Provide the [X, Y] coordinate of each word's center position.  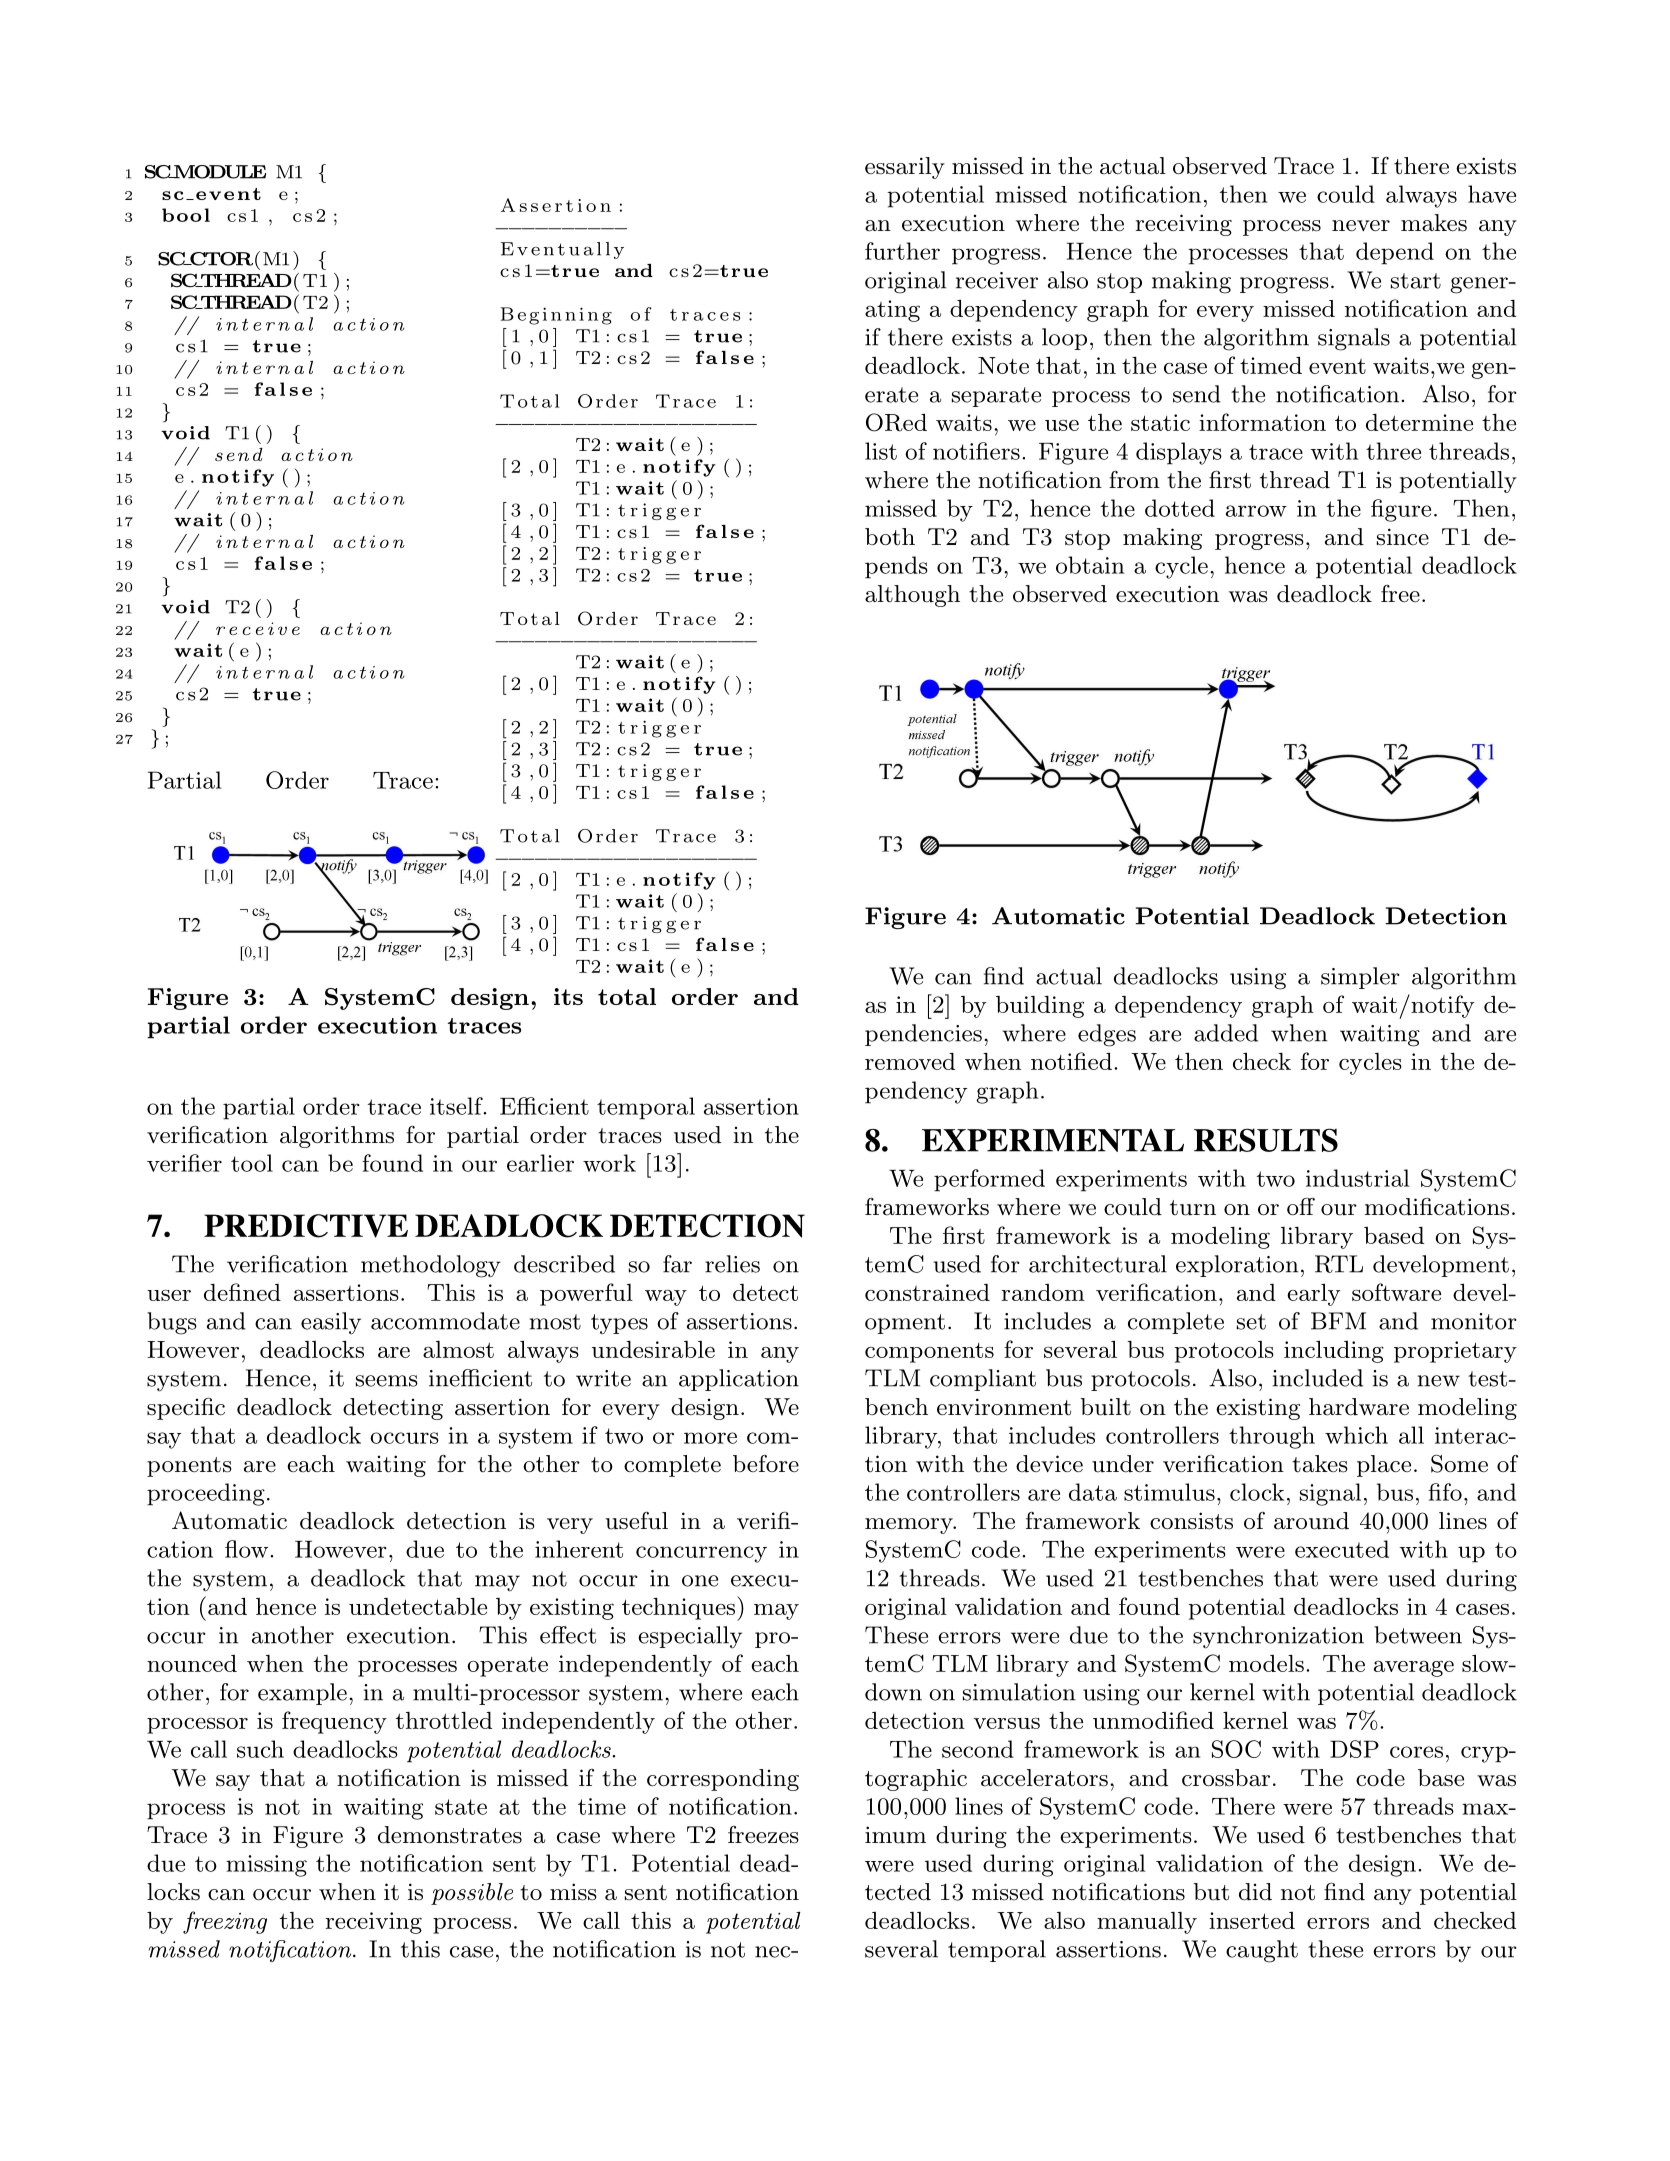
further [902, 251]
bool [186, 215]
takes [1320, 1464]
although [912, 596]
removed [910, 1061]
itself [457, 1106]
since [1403, 537]
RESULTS [1266, 1140]
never [1361, 226]
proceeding [206, 1494]
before [766, 1463]
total [627, 996]
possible [472, 1894]
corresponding [723, 1780]
